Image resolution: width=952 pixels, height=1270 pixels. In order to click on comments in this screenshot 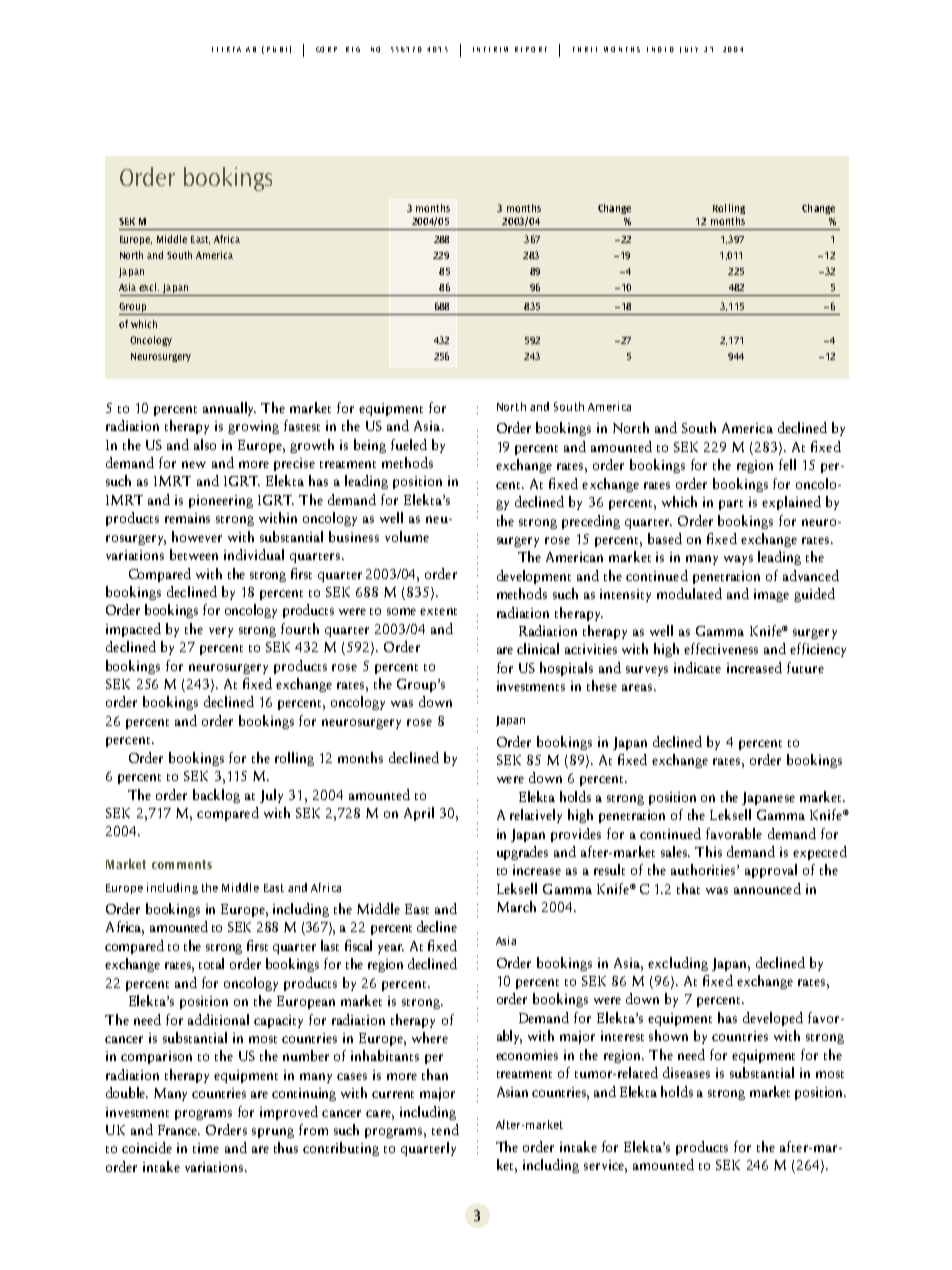, I will do `click(182, 864)`.
